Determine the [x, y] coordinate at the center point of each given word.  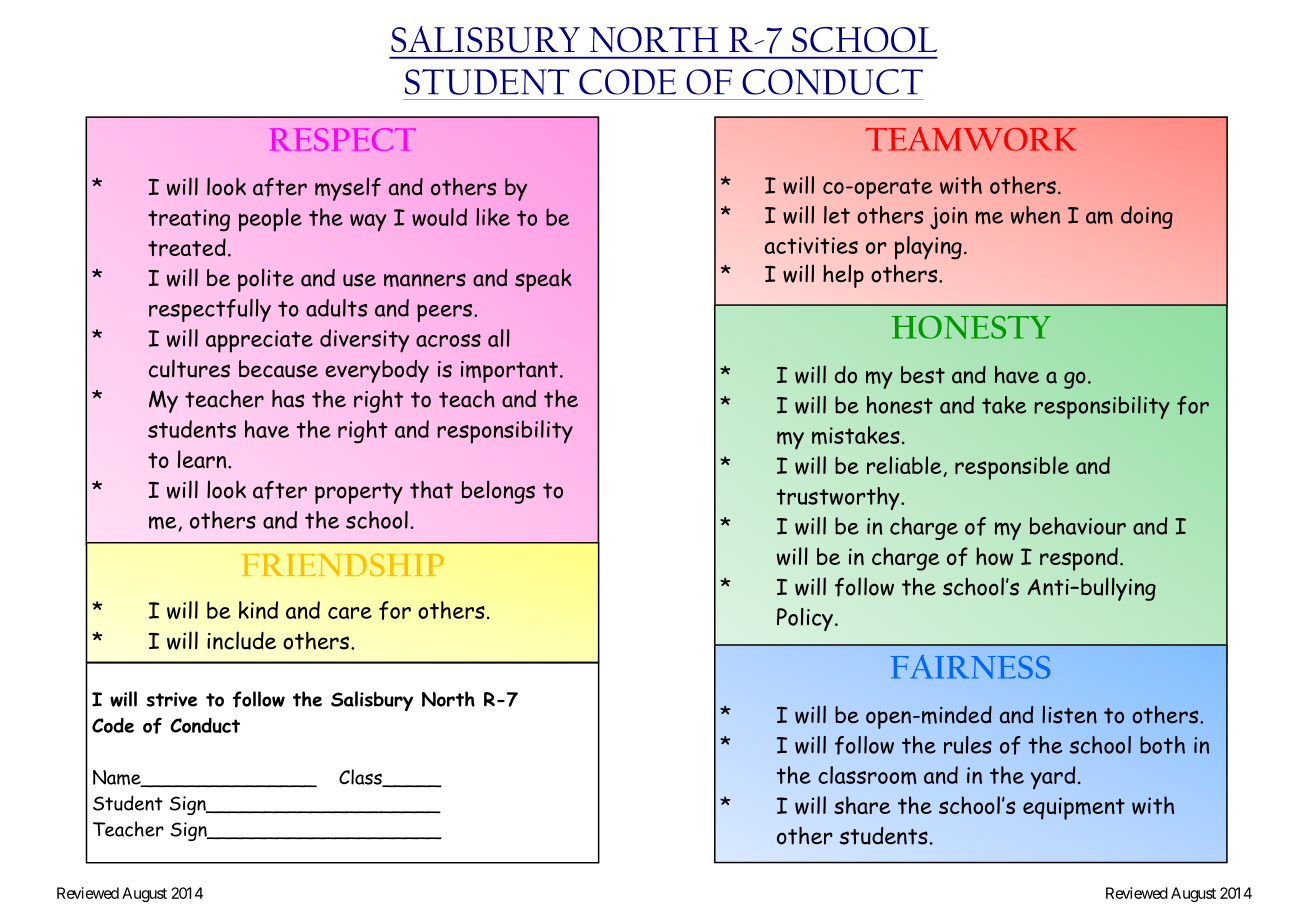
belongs [498, 492]
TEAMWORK [970, 139]
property [359, 493]
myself [348, 189]
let [837, 215]
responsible [1012, 468]
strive [171, 699]
